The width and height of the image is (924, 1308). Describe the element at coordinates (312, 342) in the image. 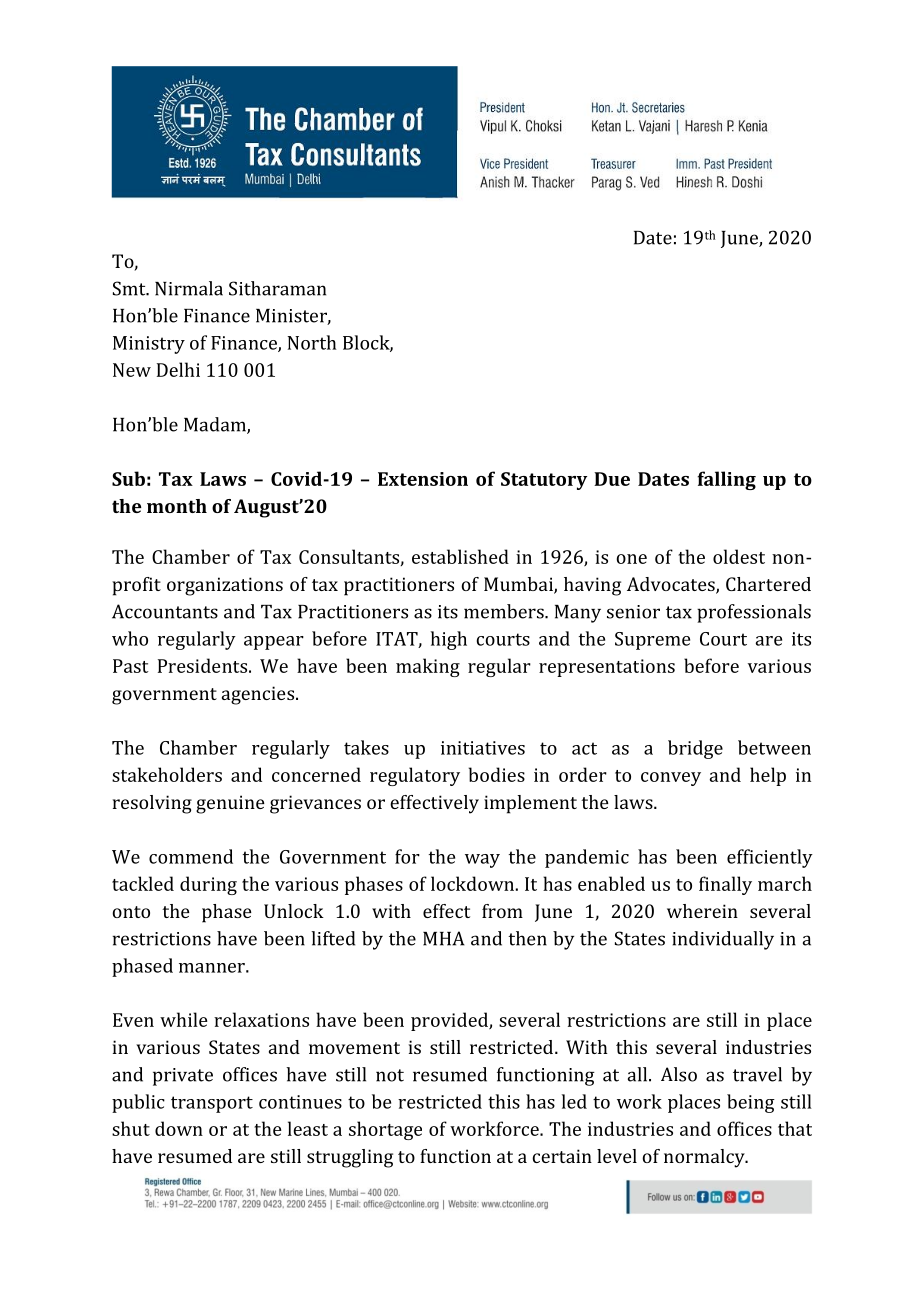

I see `North` at that location.
